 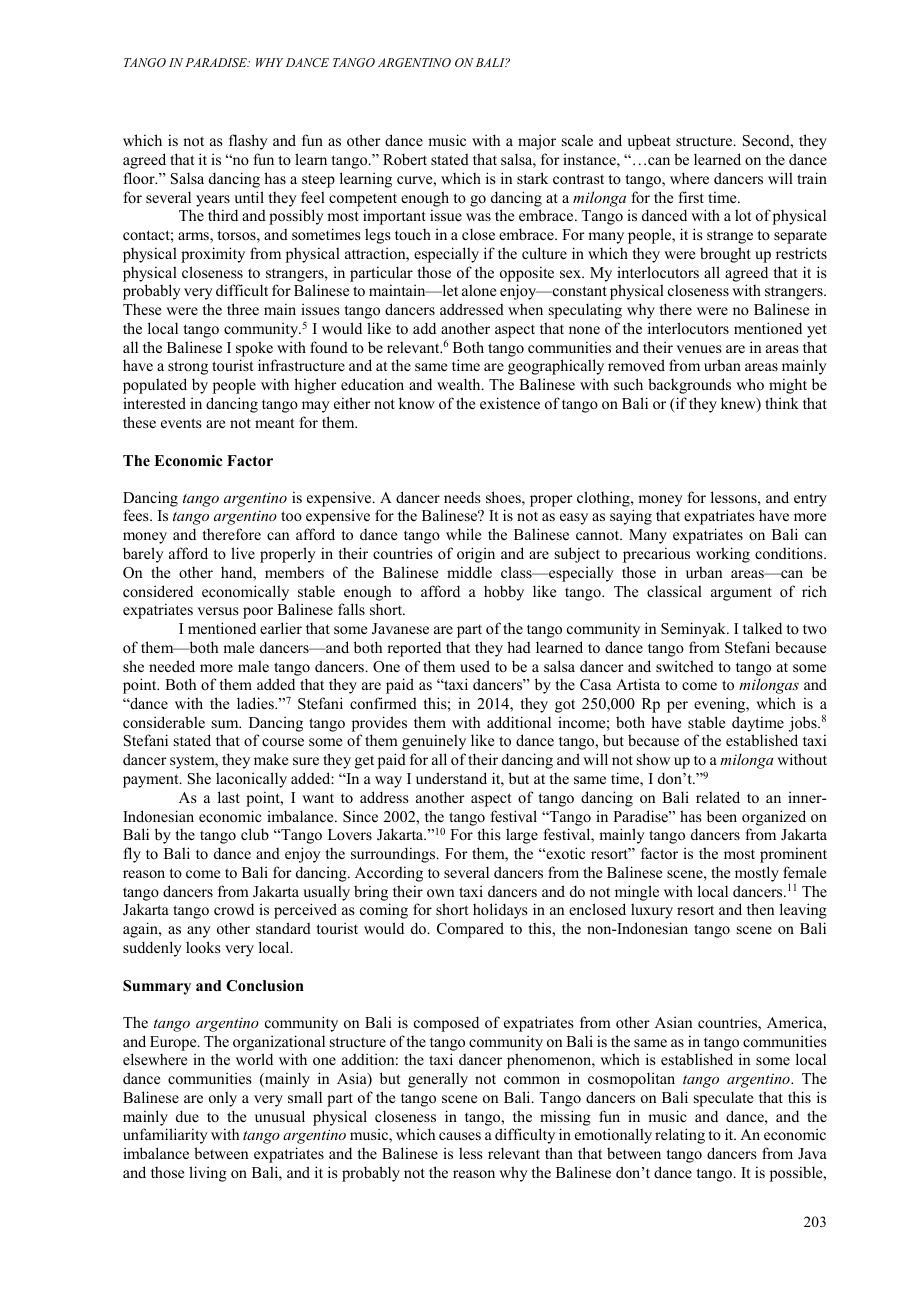 I want to click on last, so click(x=229, y=797).
